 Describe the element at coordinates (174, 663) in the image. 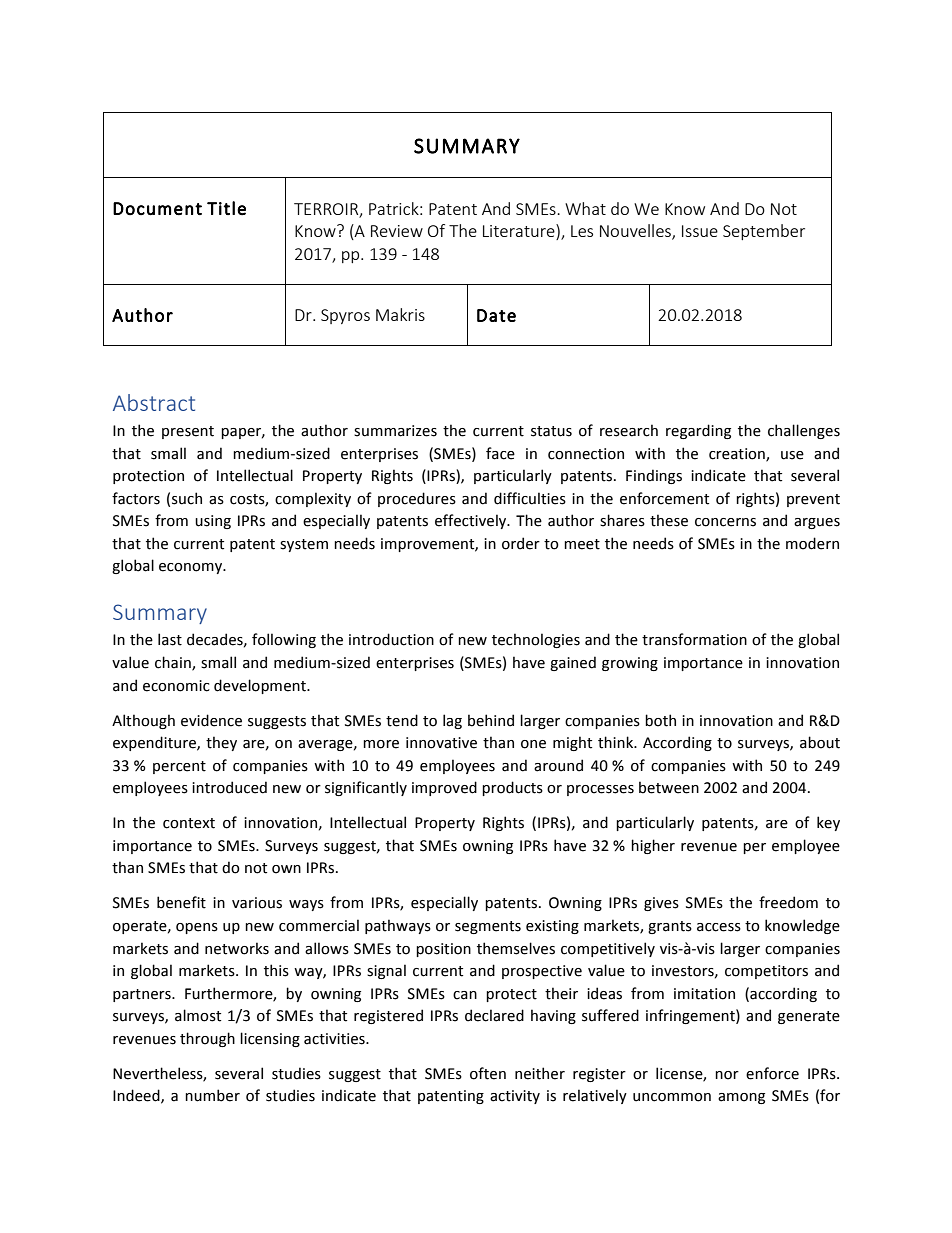

I see `chain` at that location.
